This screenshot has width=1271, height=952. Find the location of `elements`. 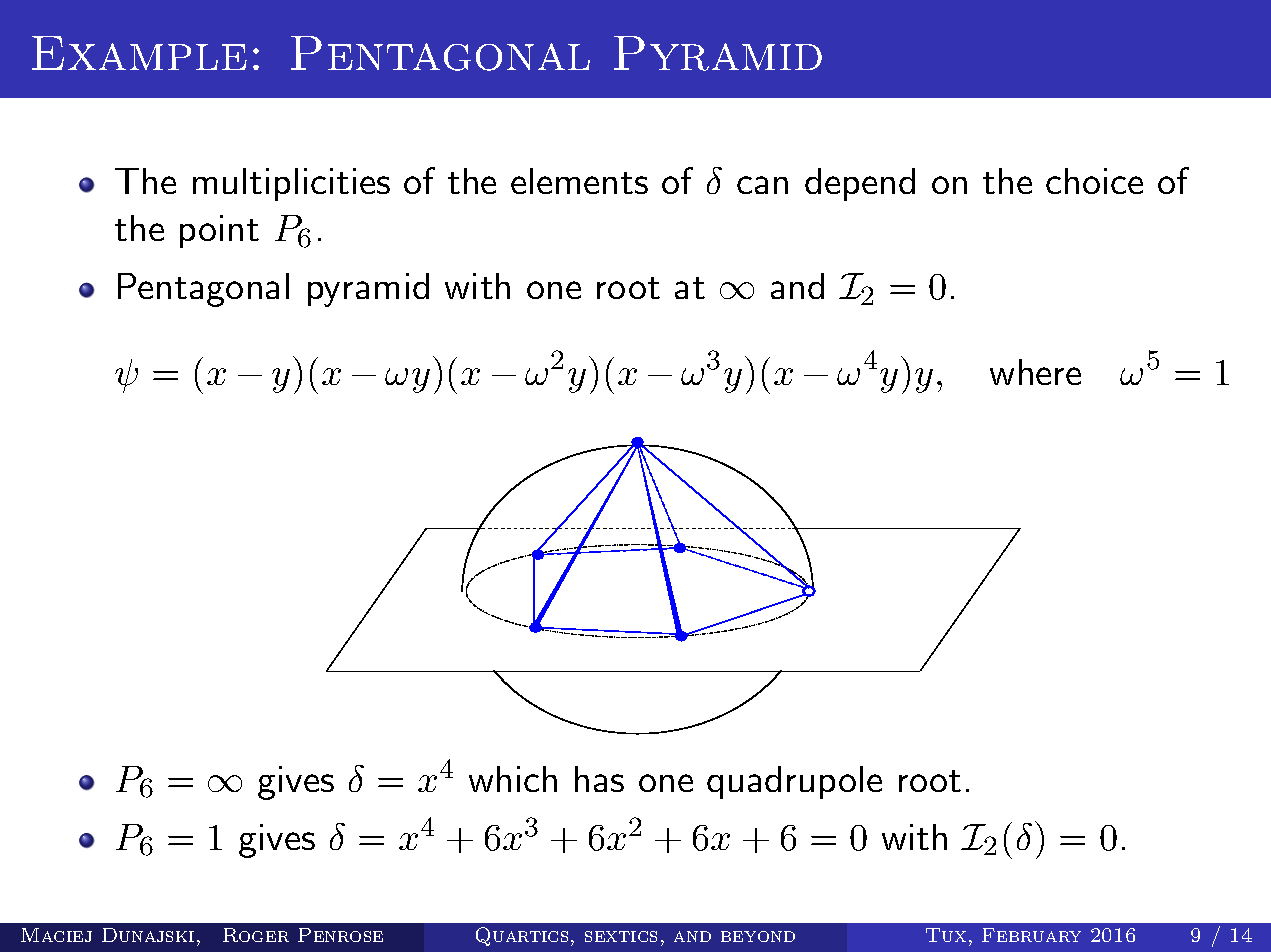

elements is located at coordinates (579, 181).
